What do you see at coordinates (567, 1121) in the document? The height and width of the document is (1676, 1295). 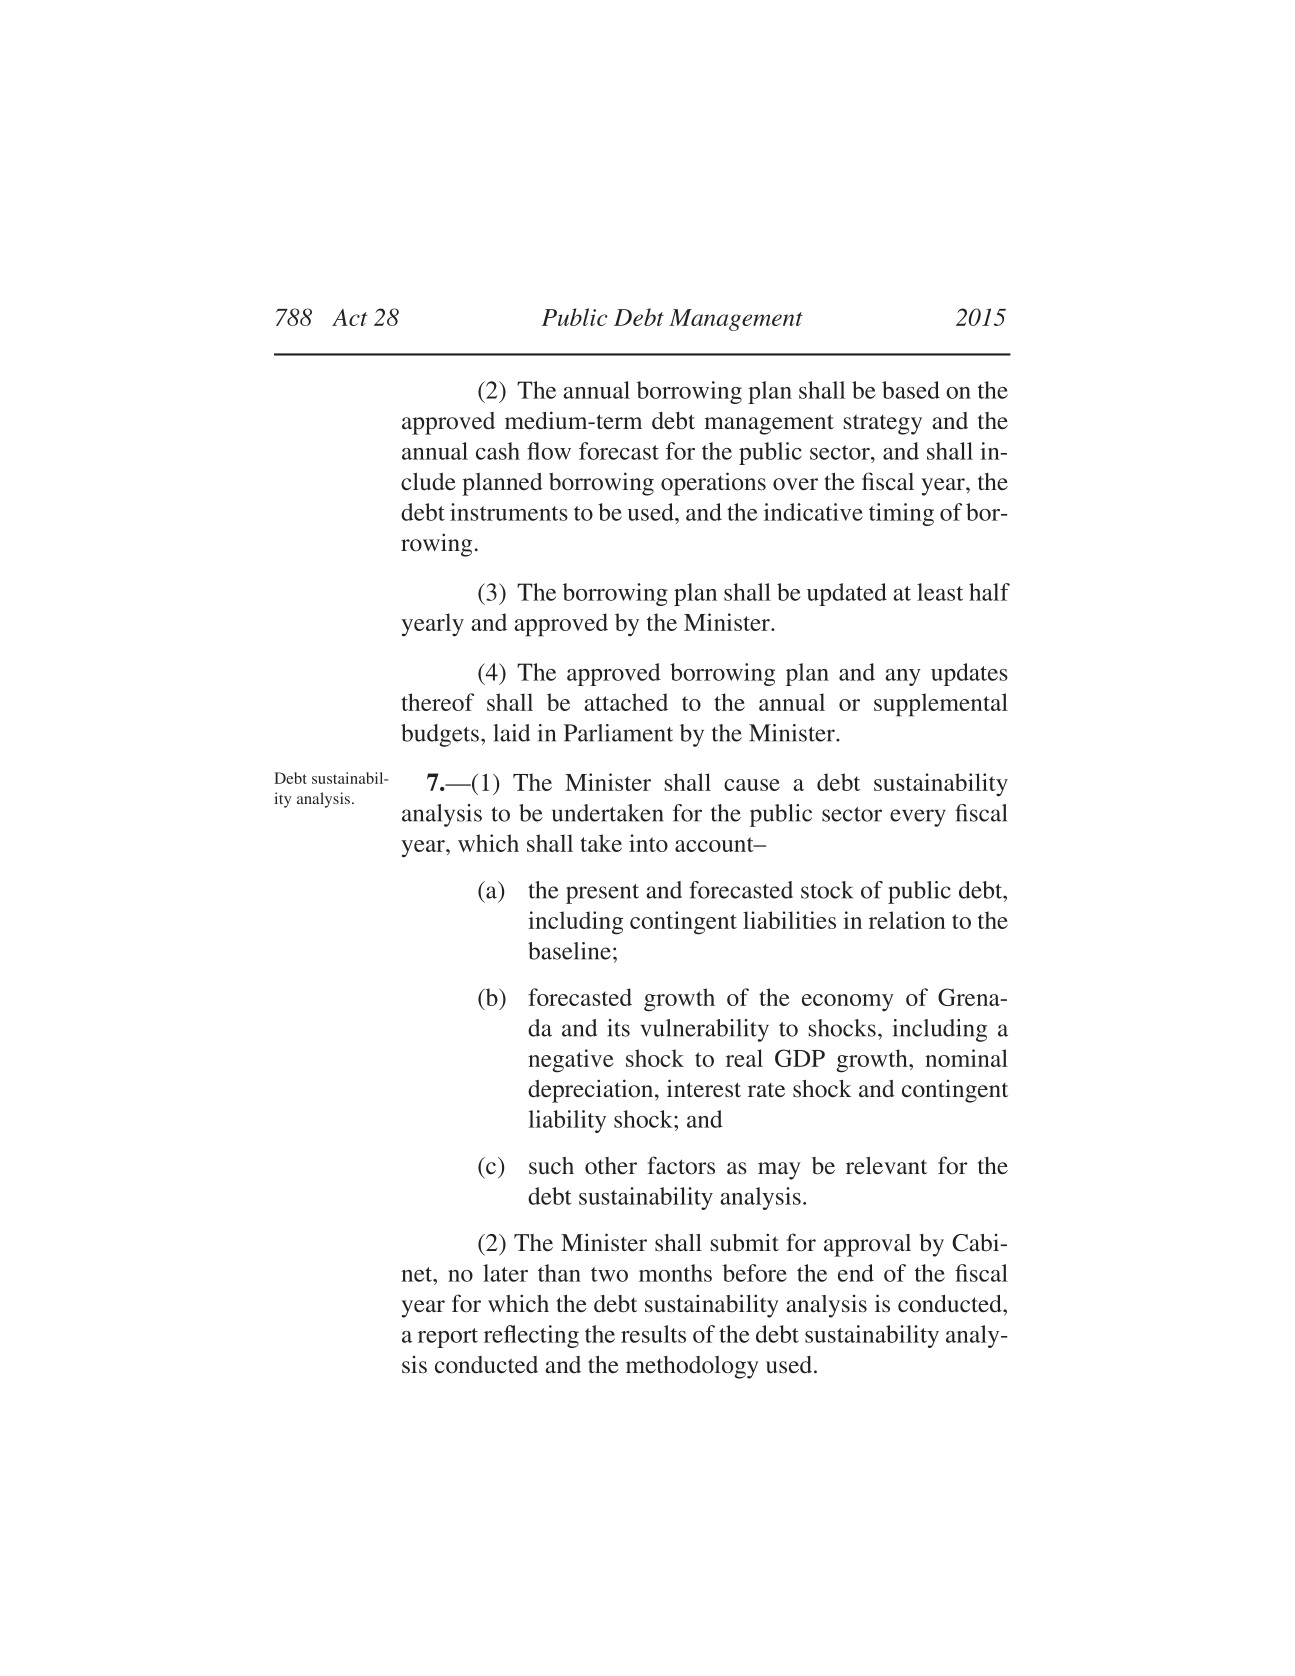 I see `liability` at bounding box center [567, 1121].
